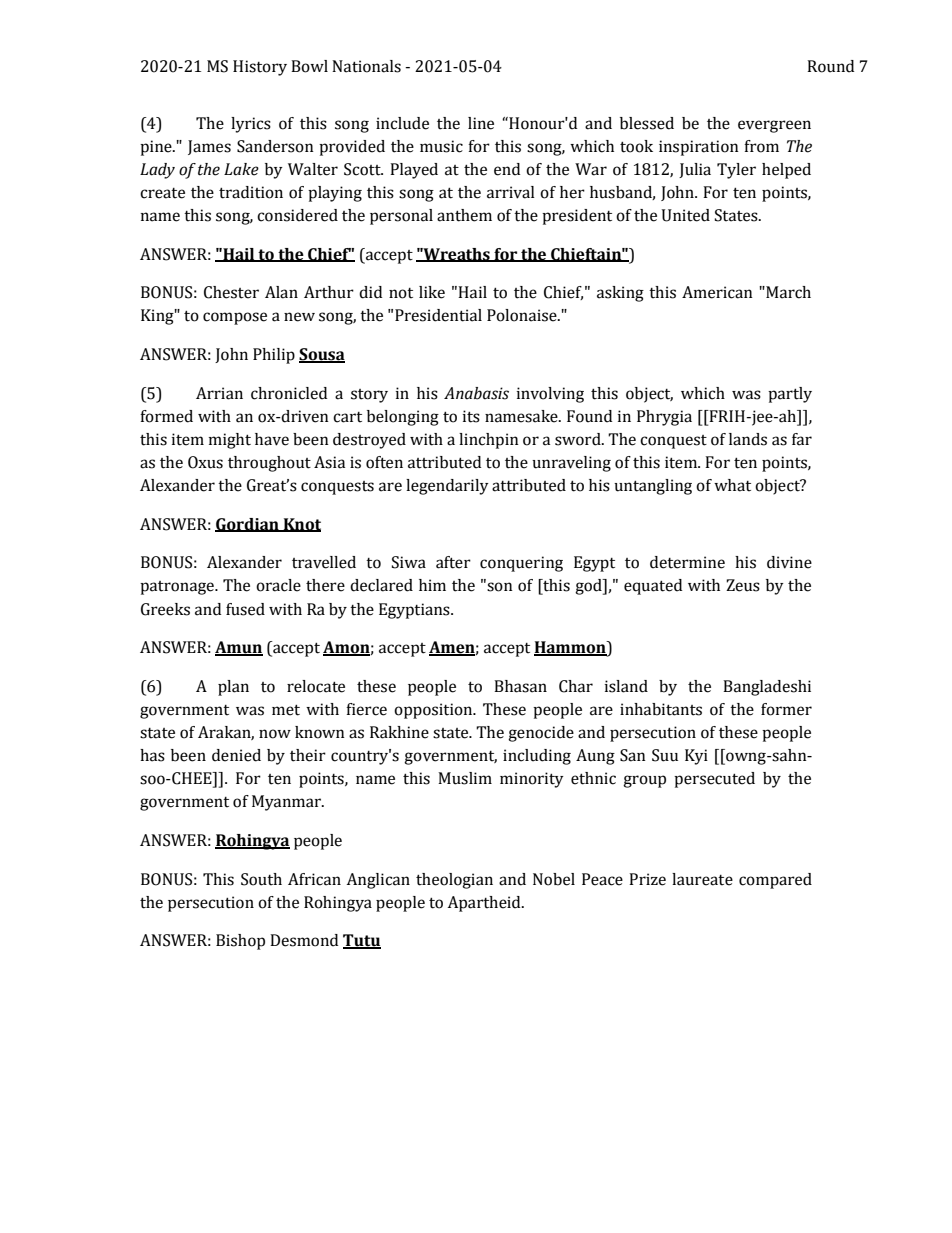 The image size is (952, 1233). Describe the element at coordinates (261, 879) in the image. I see `South` at that location.
